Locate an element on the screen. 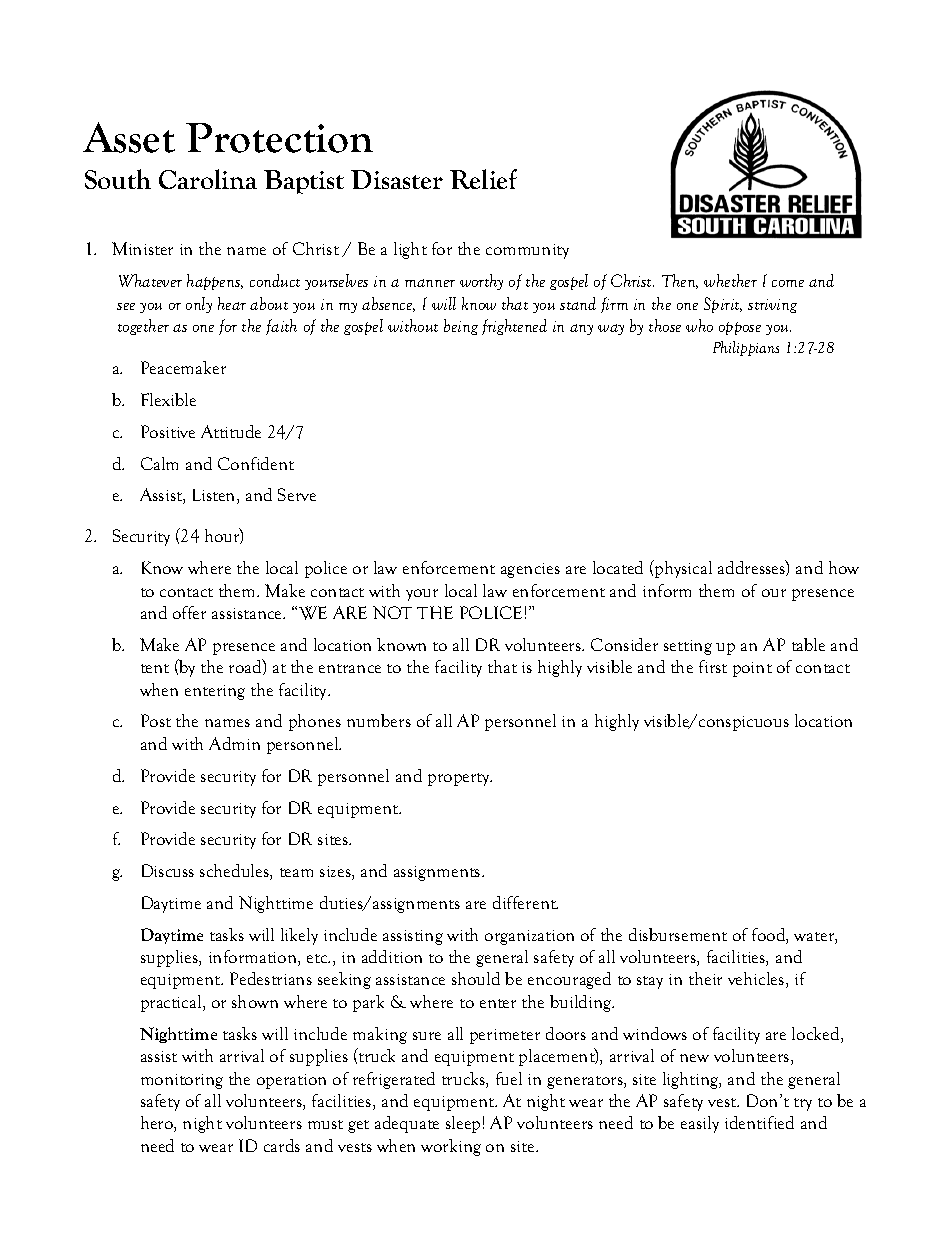 This screenshot has width=952, height=1233. whether is located at coordinates (730, 280).
